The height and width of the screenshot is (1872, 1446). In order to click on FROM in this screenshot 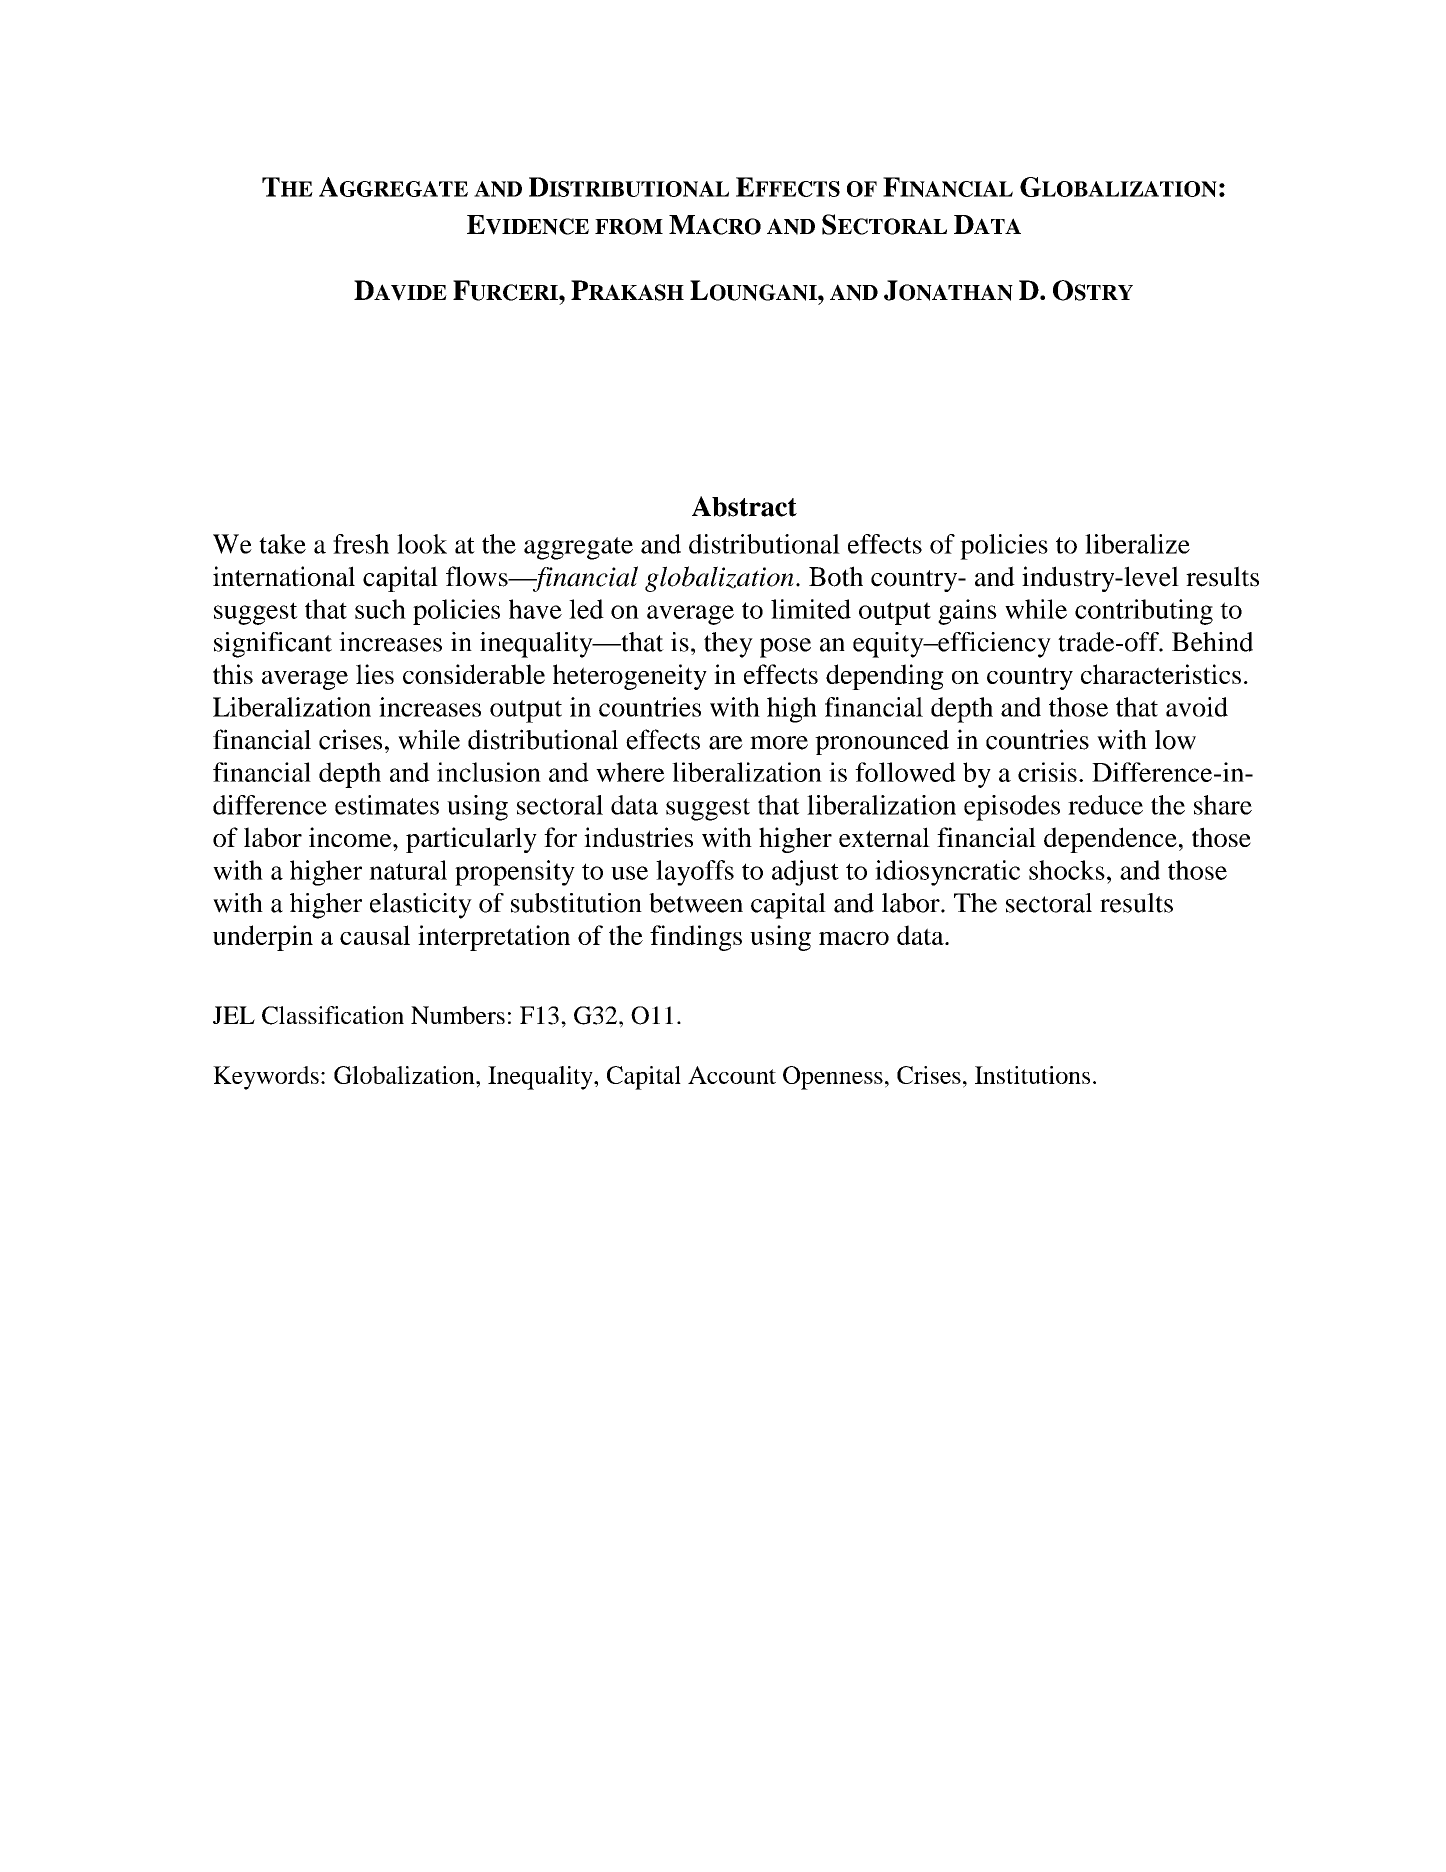, I will do `click(629, 226)`.
